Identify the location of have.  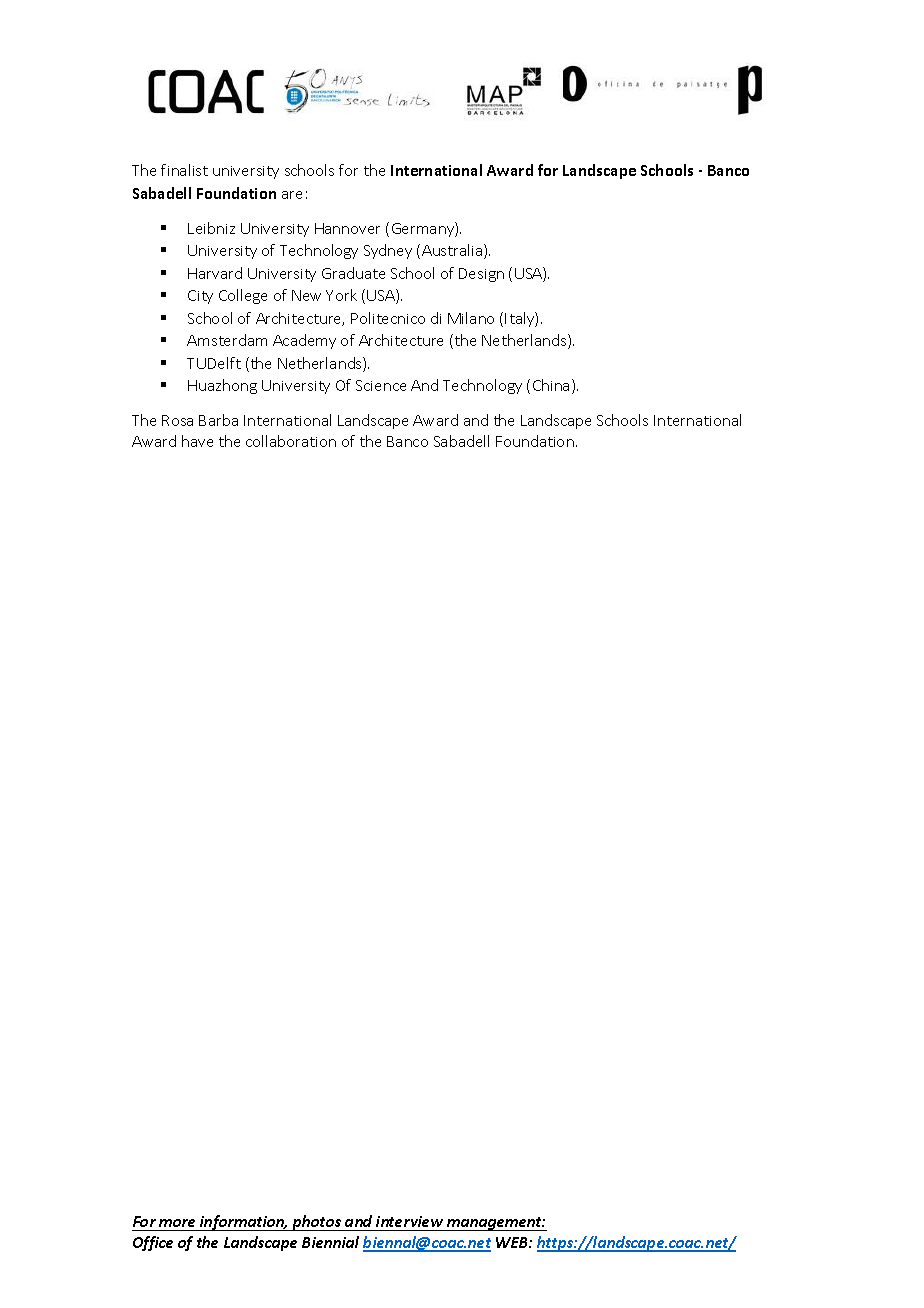
(197, 441).
